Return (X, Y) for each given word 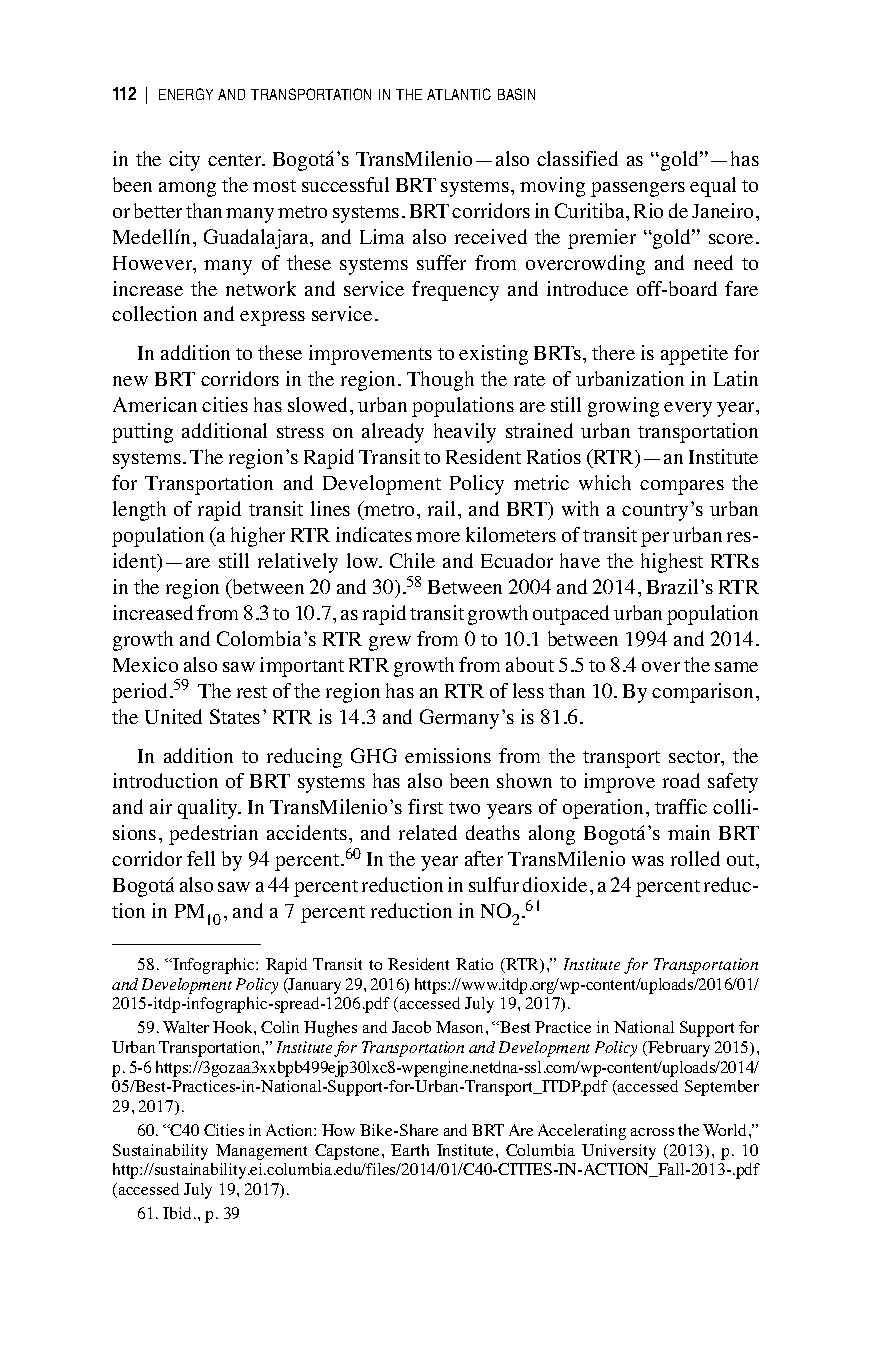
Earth (410, 1150)
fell (201, 858)
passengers (638, 189)
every (688, 409)
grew (390, 643)
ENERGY (186, 94)
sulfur (494, 884)
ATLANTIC (459, 94)
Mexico (145, 664)
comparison (702, 693)
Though (440, 381)
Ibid (177, 1213)
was (648, 861)
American (155, 404)
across (652, 1132)
